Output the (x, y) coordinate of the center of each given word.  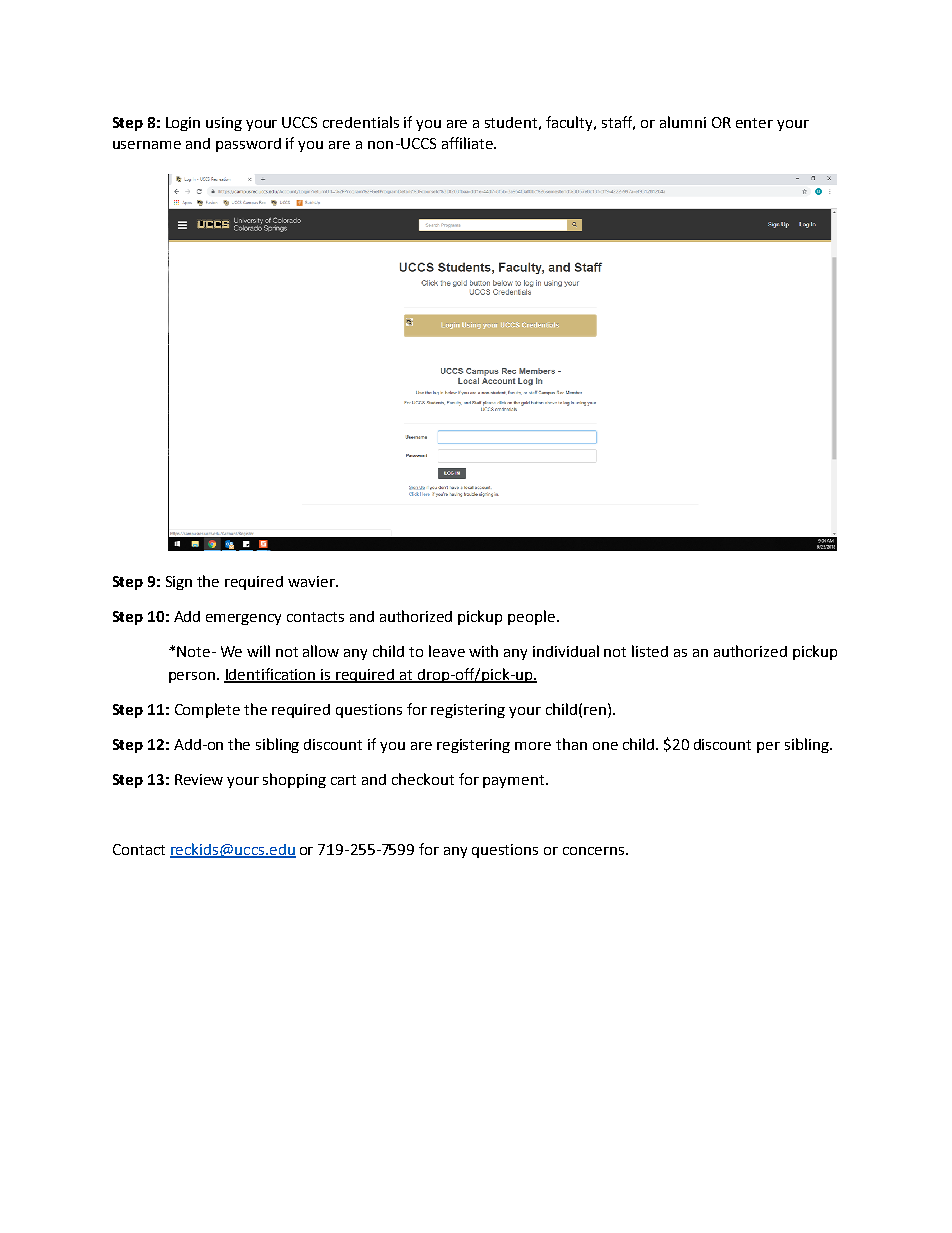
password (248, 145)
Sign (179, 583)
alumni (683, 122)
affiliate (468, 143)
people (533, 617)
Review (199, 779)
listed (650, 651)
